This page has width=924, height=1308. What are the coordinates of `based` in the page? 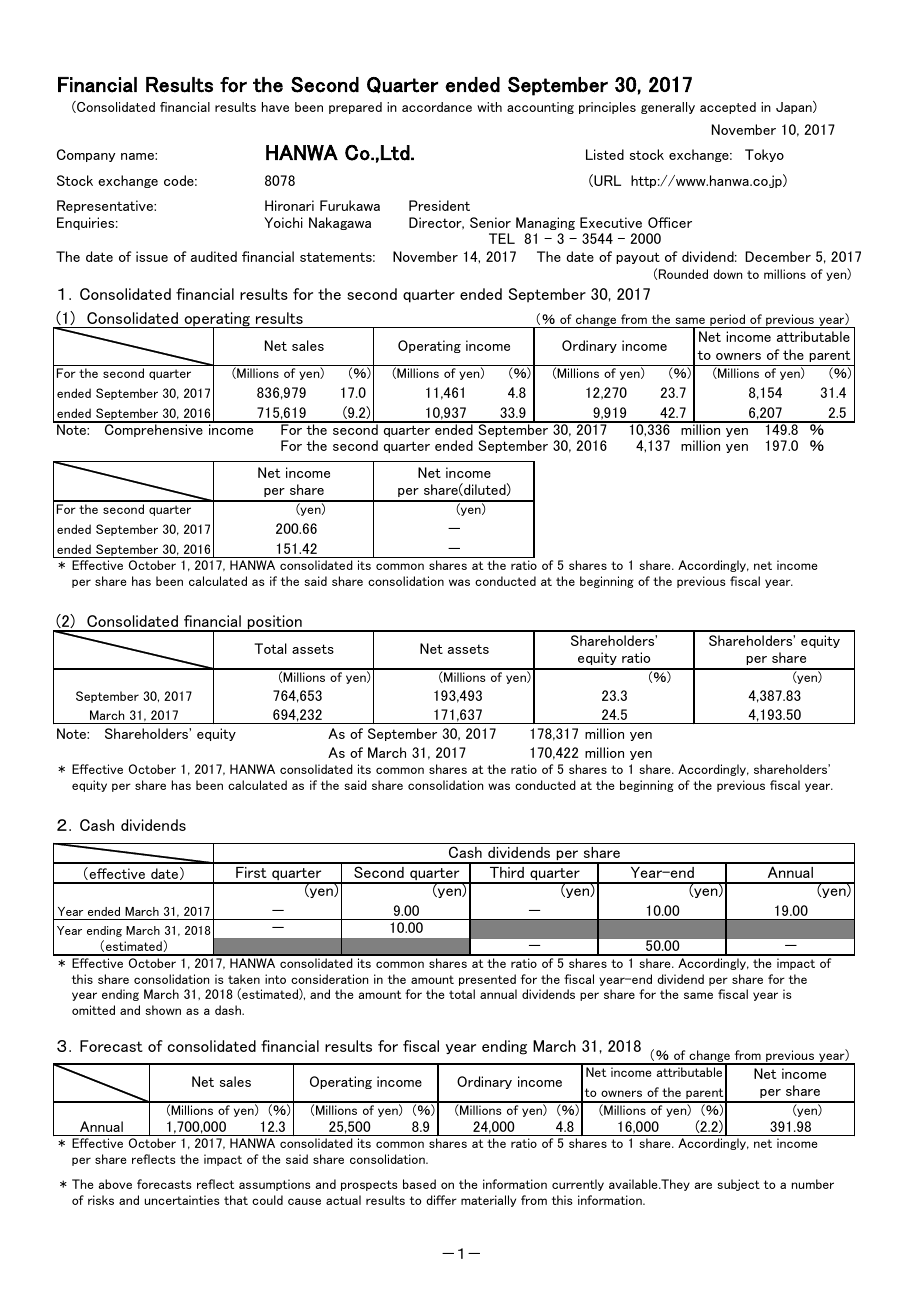 It's located at (419, 1184).
